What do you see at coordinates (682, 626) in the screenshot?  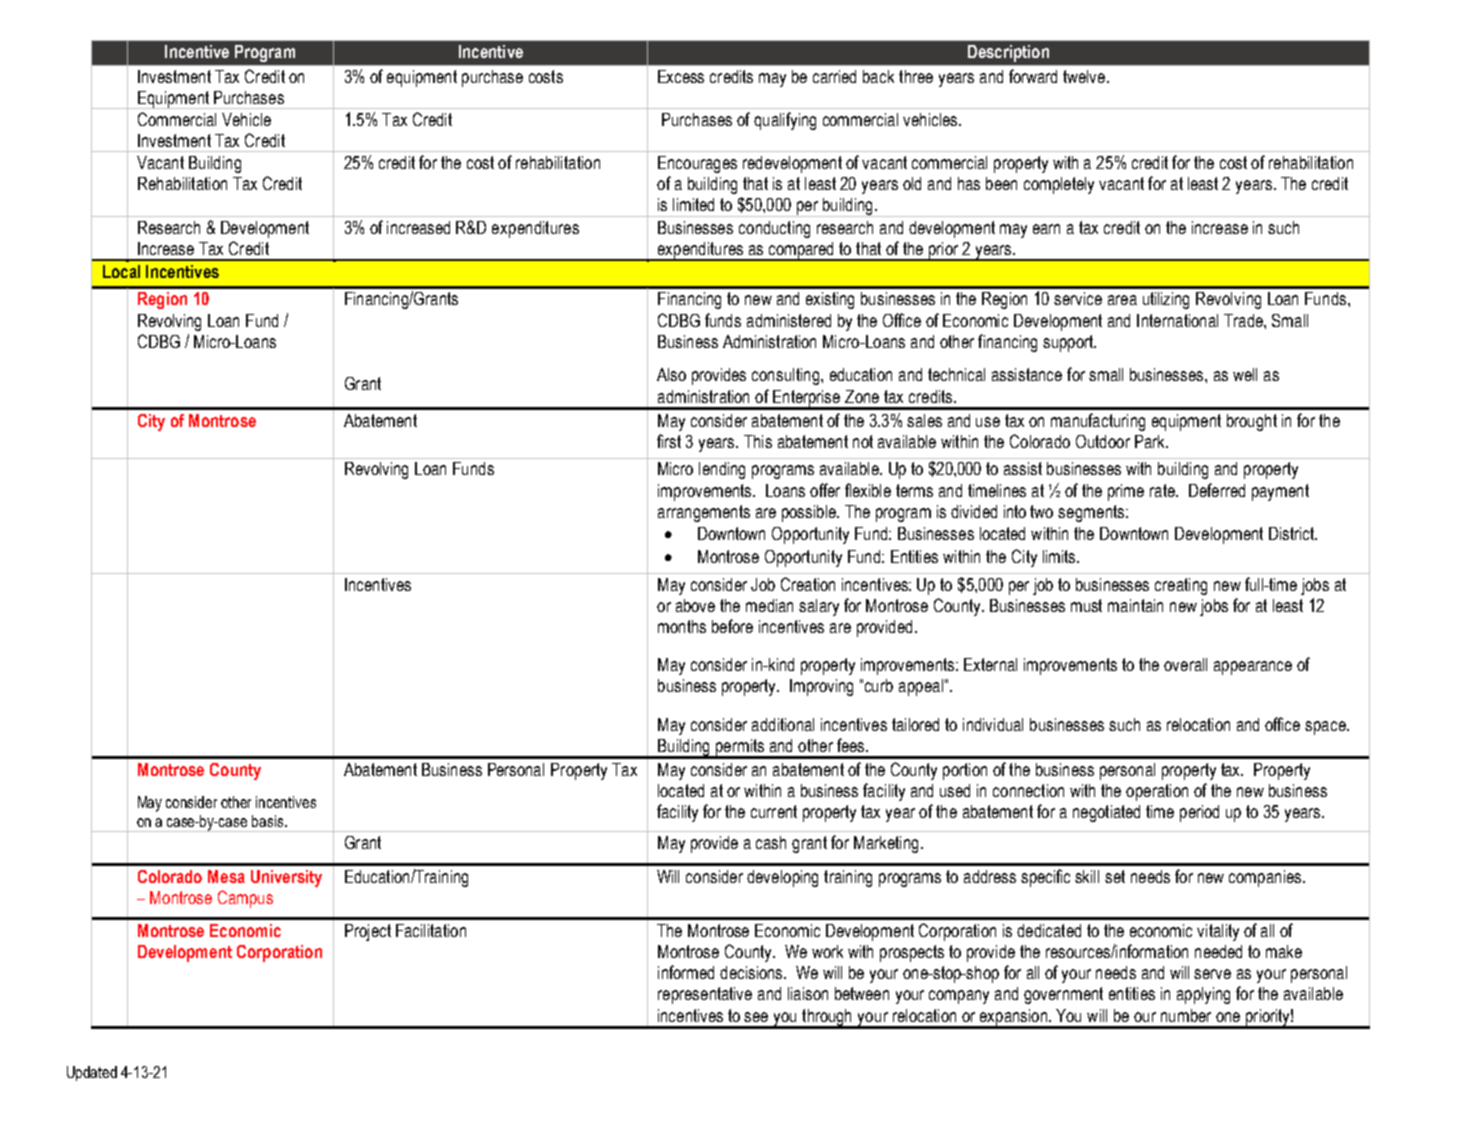 I see `months` at bounding box center [682, 626].
